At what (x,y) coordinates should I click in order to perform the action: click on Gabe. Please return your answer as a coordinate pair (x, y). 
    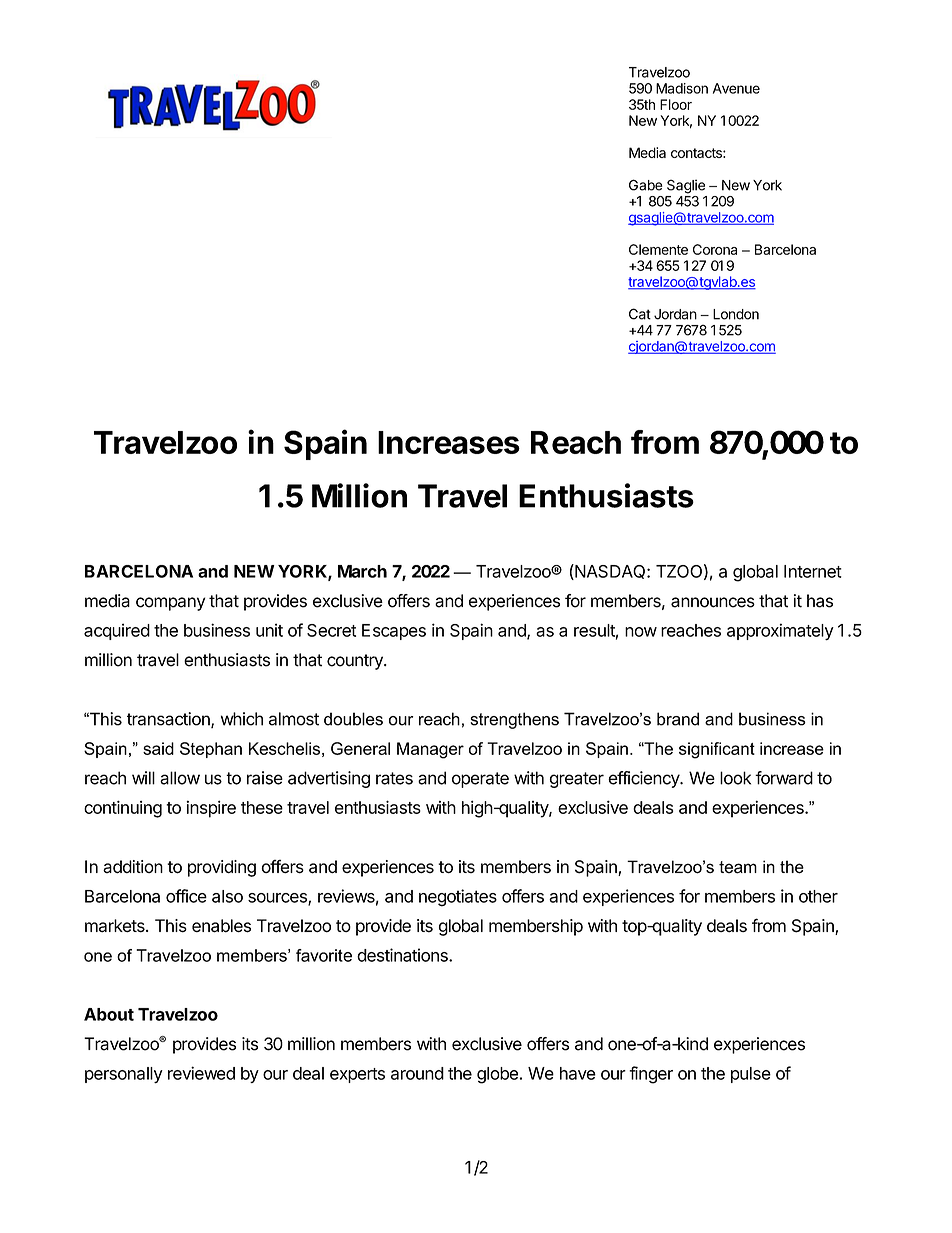
    Looking at the image, I should click on (646, 185).
